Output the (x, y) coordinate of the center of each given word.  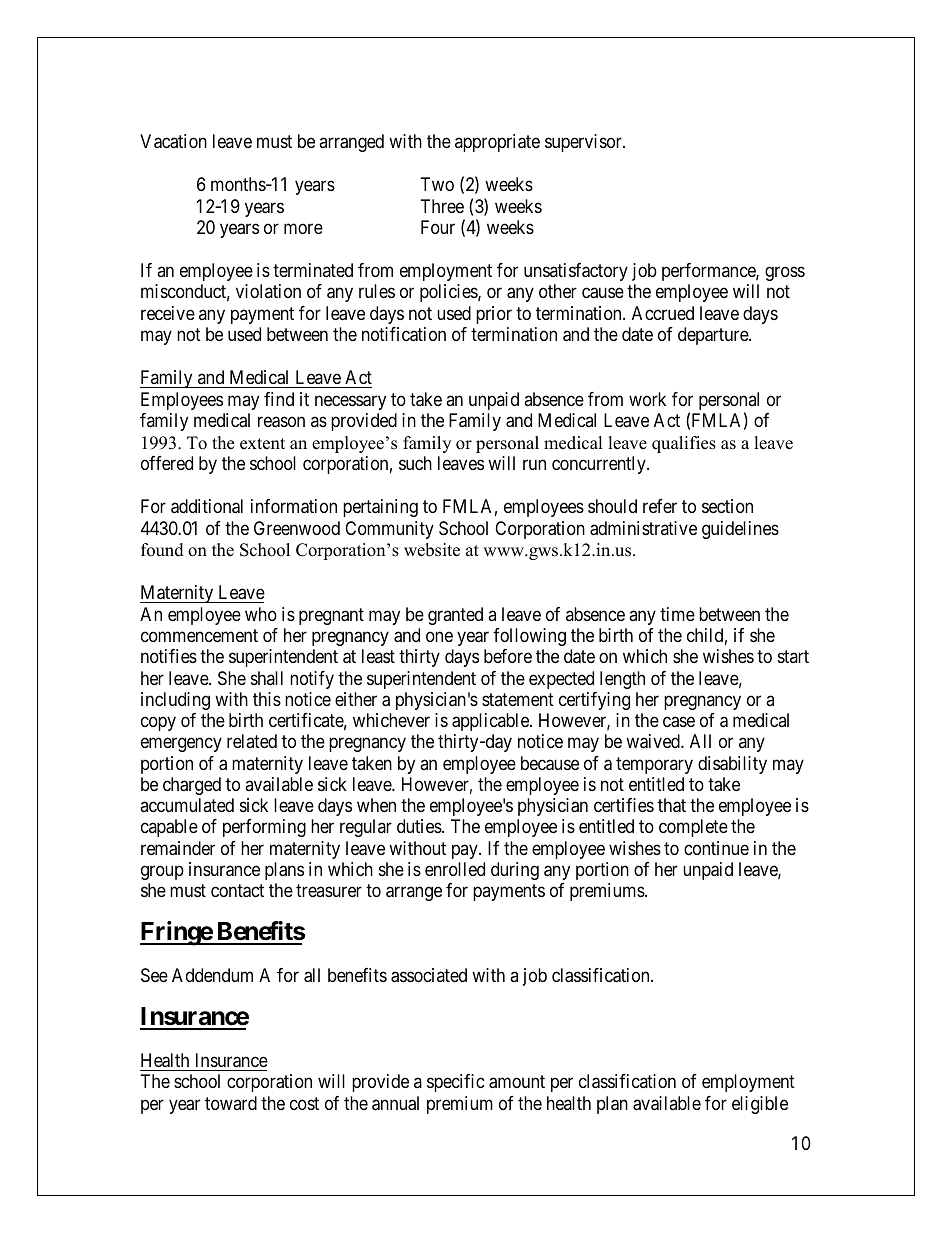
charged (192, 786)
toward (231, 1103)
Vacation (173, 141)
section (727, 506)
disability (732, 765)
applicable (491, 722)
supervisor (584, 143)
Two (437, 184)
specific (456, 1083)
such (415, 463)
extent (262, 444)
